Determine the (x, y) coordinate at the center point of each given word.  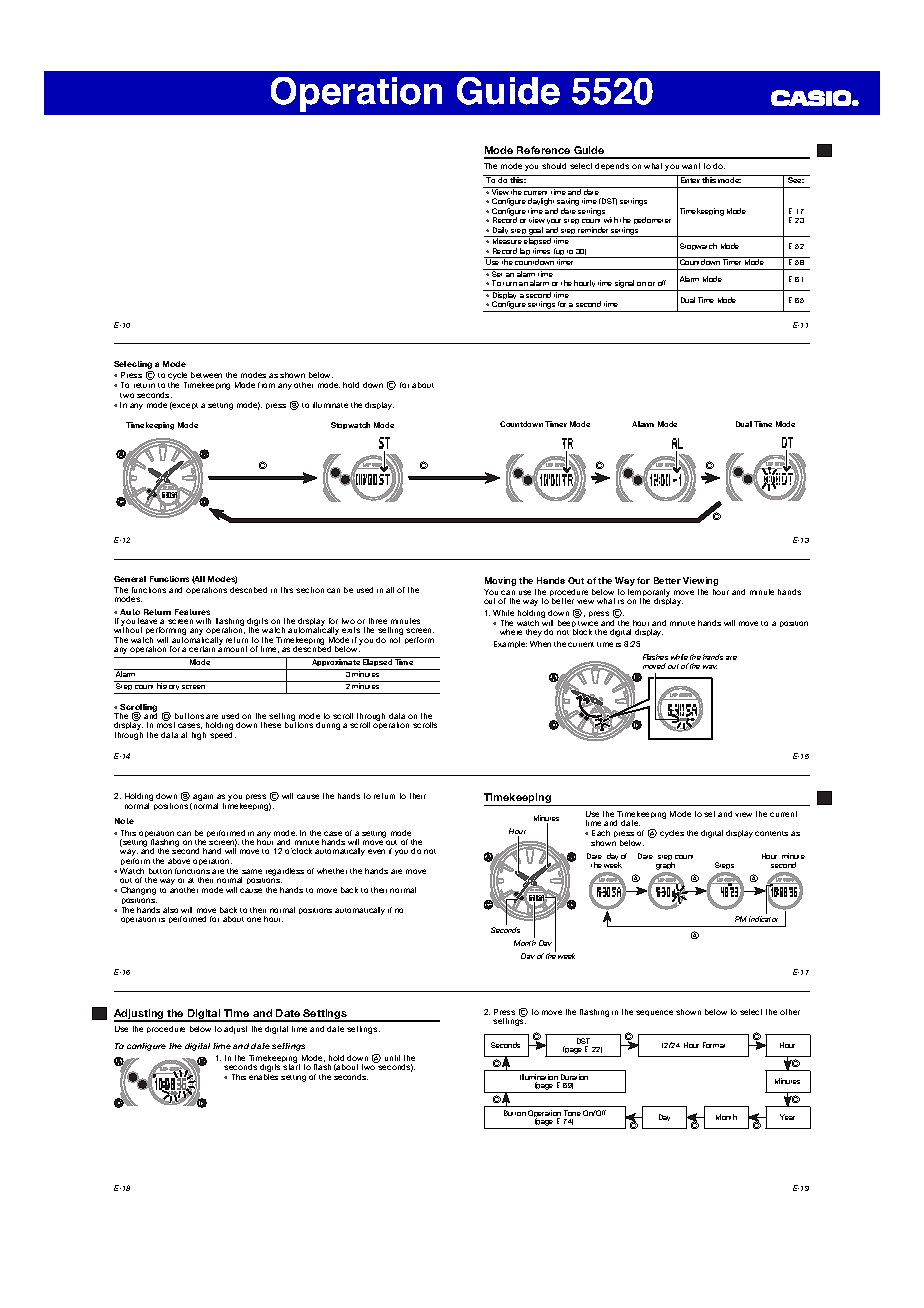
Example (510, 644)
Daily (501, 232)
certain (202, 649)
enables (263, 1077)
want (691, 166)
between (206, 375)
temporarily (649, 594)
